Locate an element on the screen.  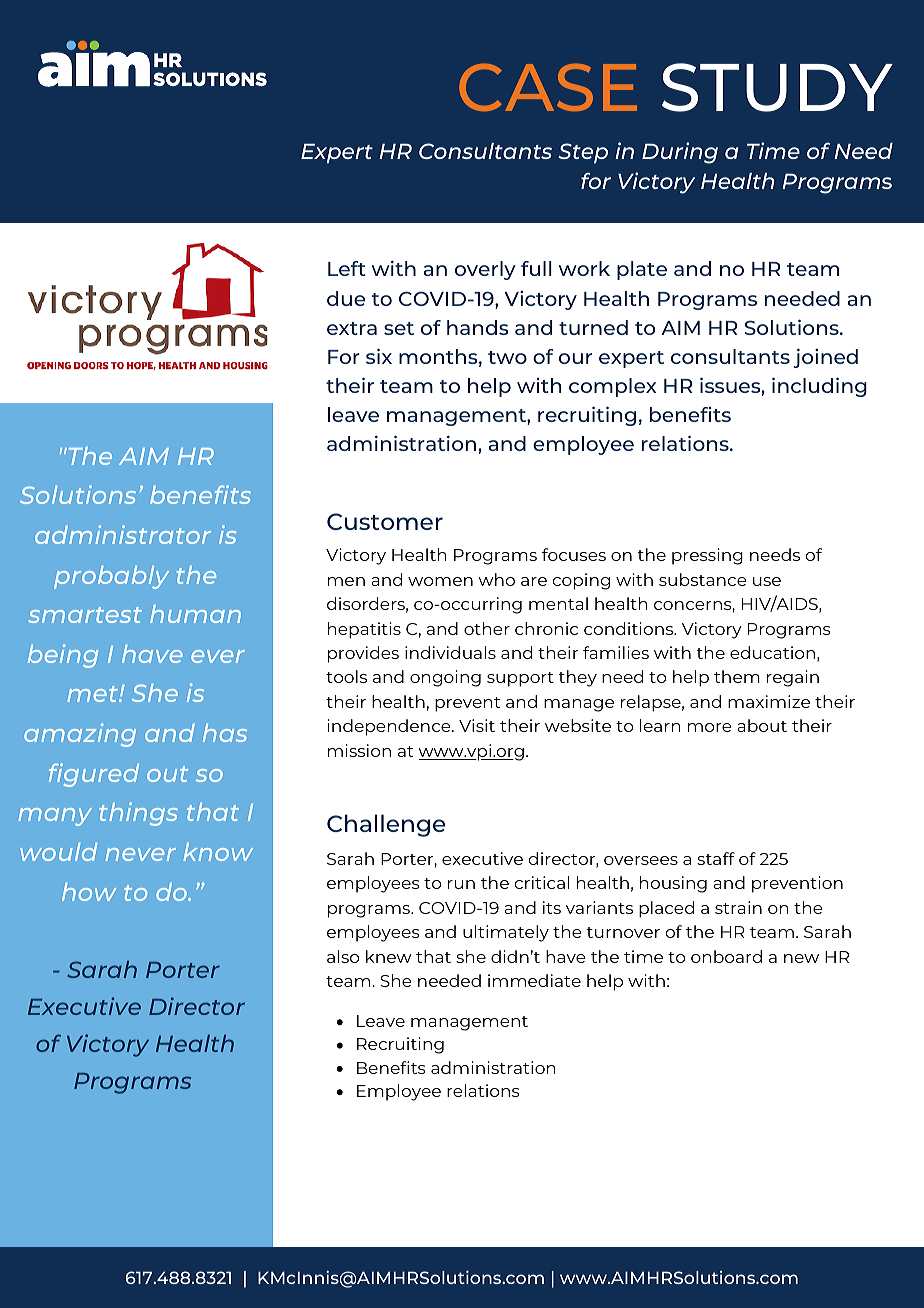
CASE is located at coordinates (548, 87).
